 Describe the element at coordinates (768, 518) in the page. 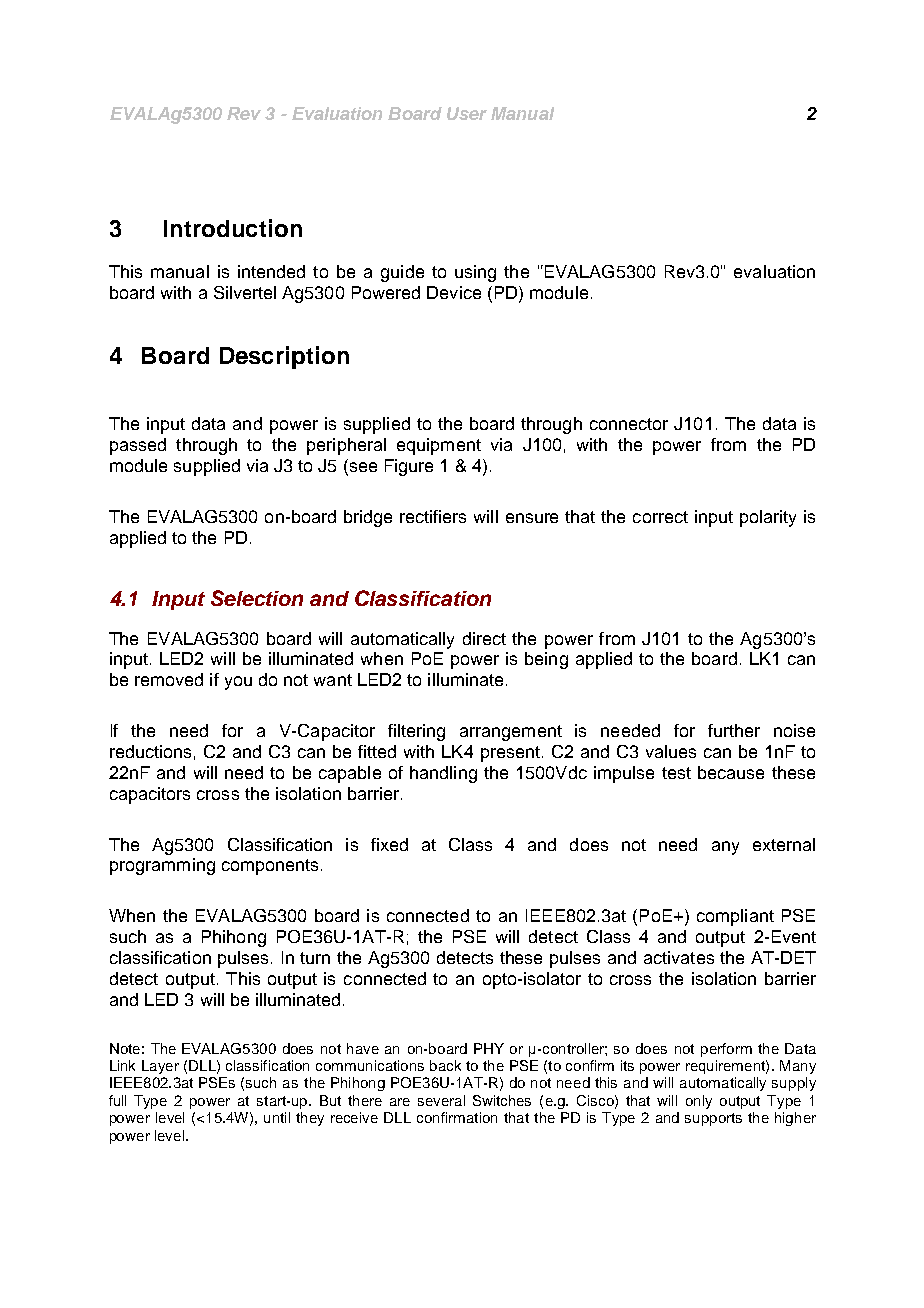

I see `polarity` at that location.
